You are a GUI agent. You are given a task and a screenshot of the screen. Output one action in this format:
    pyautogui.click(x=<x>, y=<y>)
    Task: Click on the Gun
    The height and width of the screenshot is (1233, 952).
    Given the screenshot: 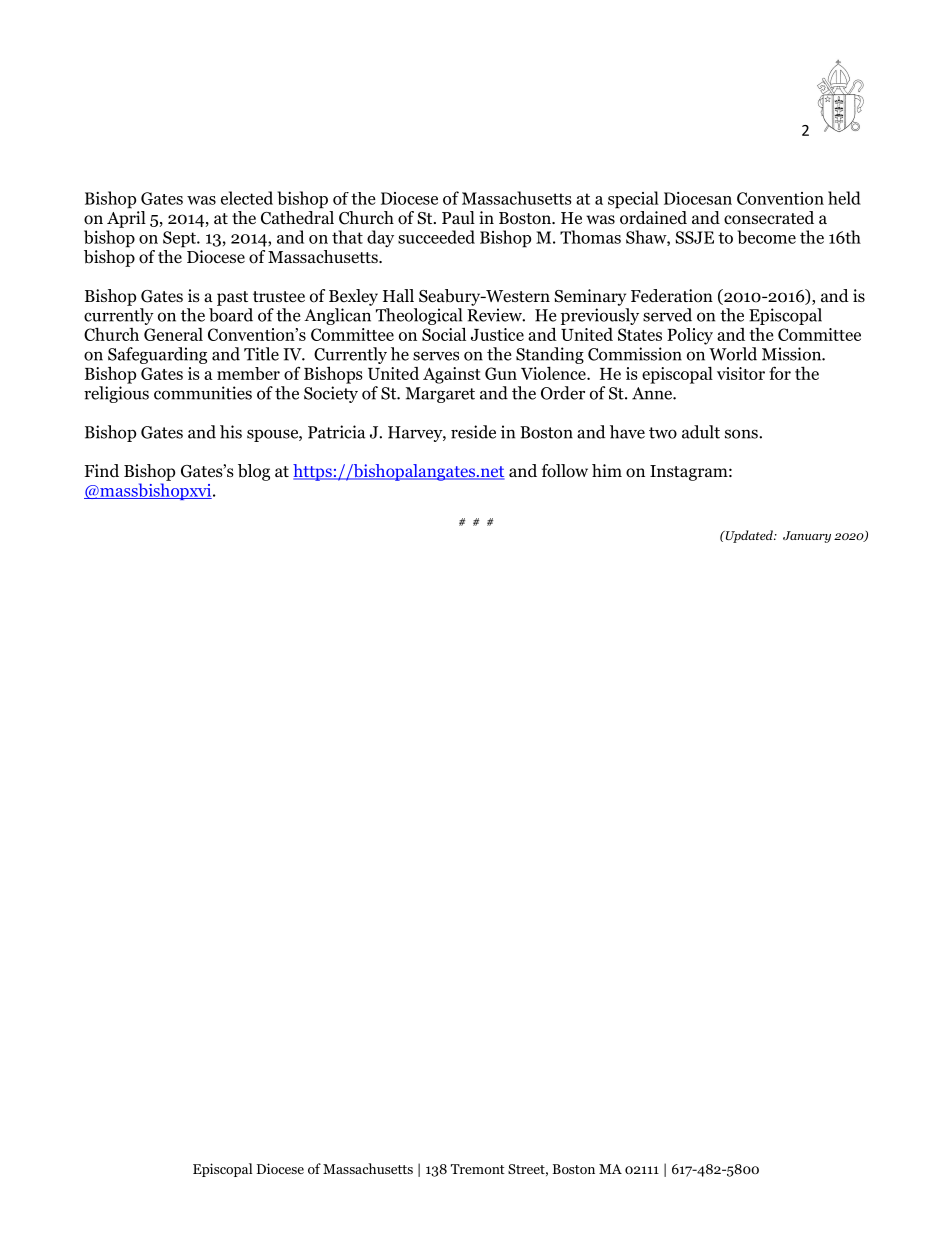 What is the action you would take?
    pyautogui.click(x=501, y=373)
